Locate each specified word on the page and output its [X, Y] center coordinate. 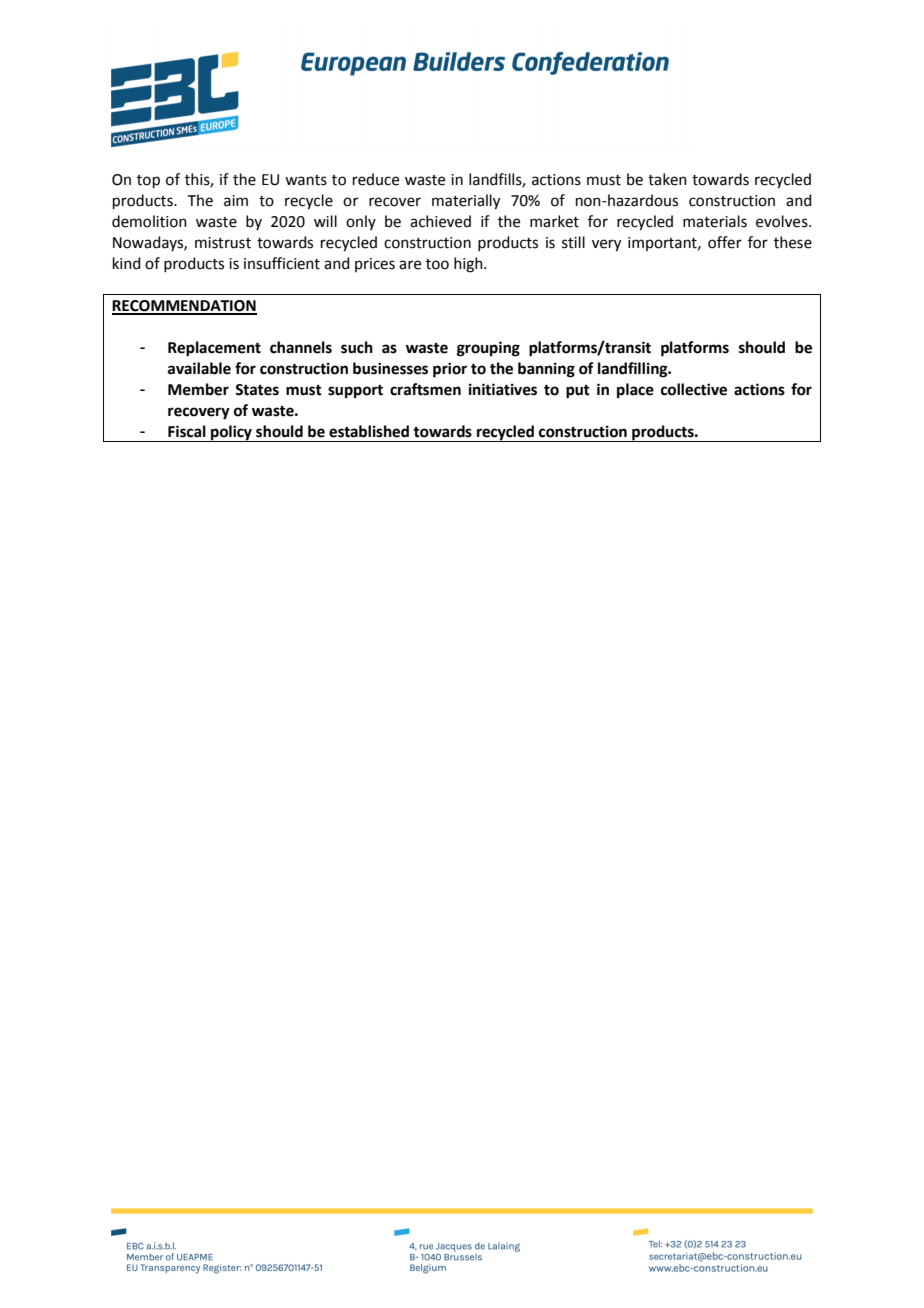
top [148, 181]
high [469, 265]
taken [667, 179]
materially [466, 202]
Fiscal [187, 431]
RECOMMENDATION [184, 307]
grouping [488, 349]
